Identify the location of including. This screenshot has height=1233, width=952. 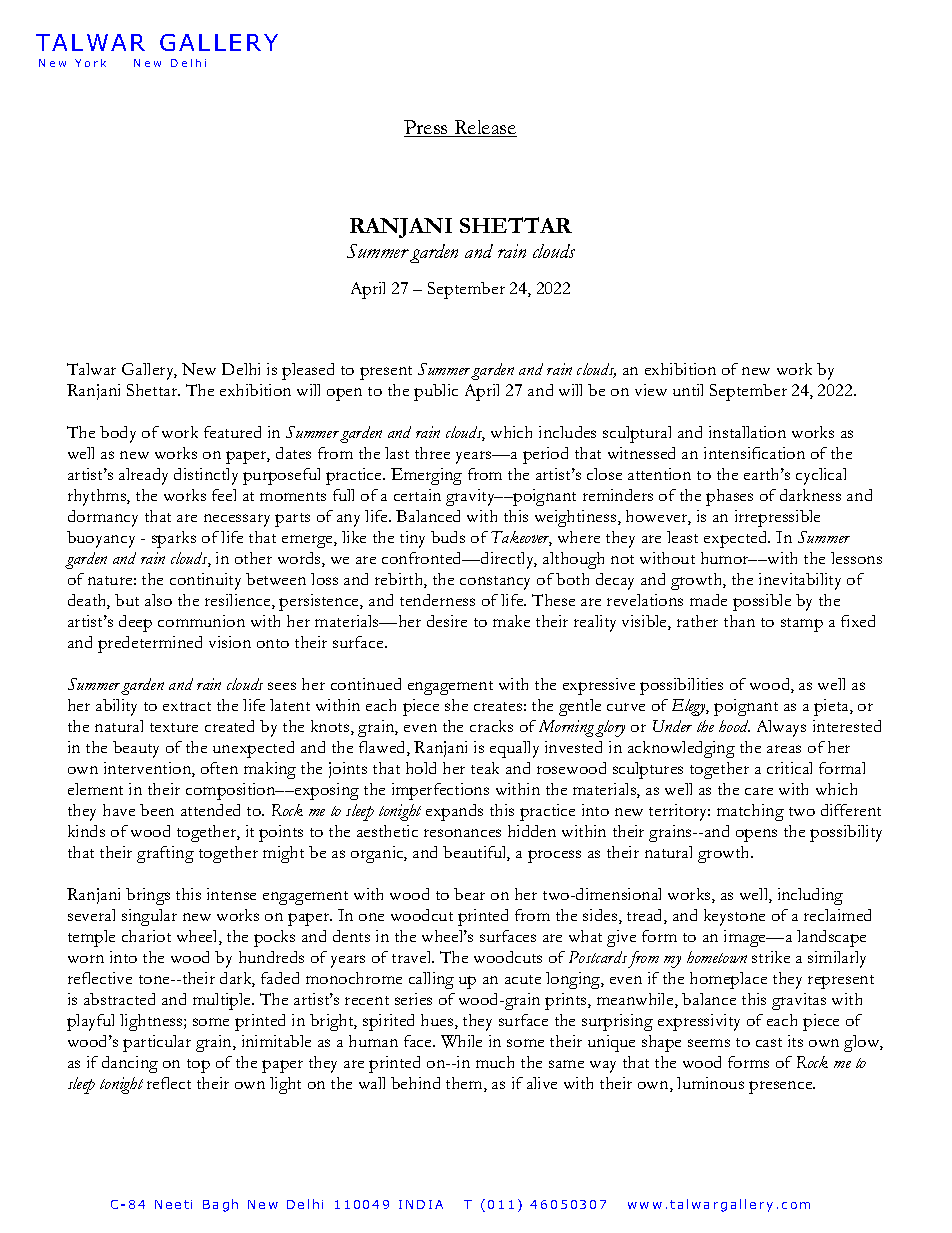
(810, 896).
